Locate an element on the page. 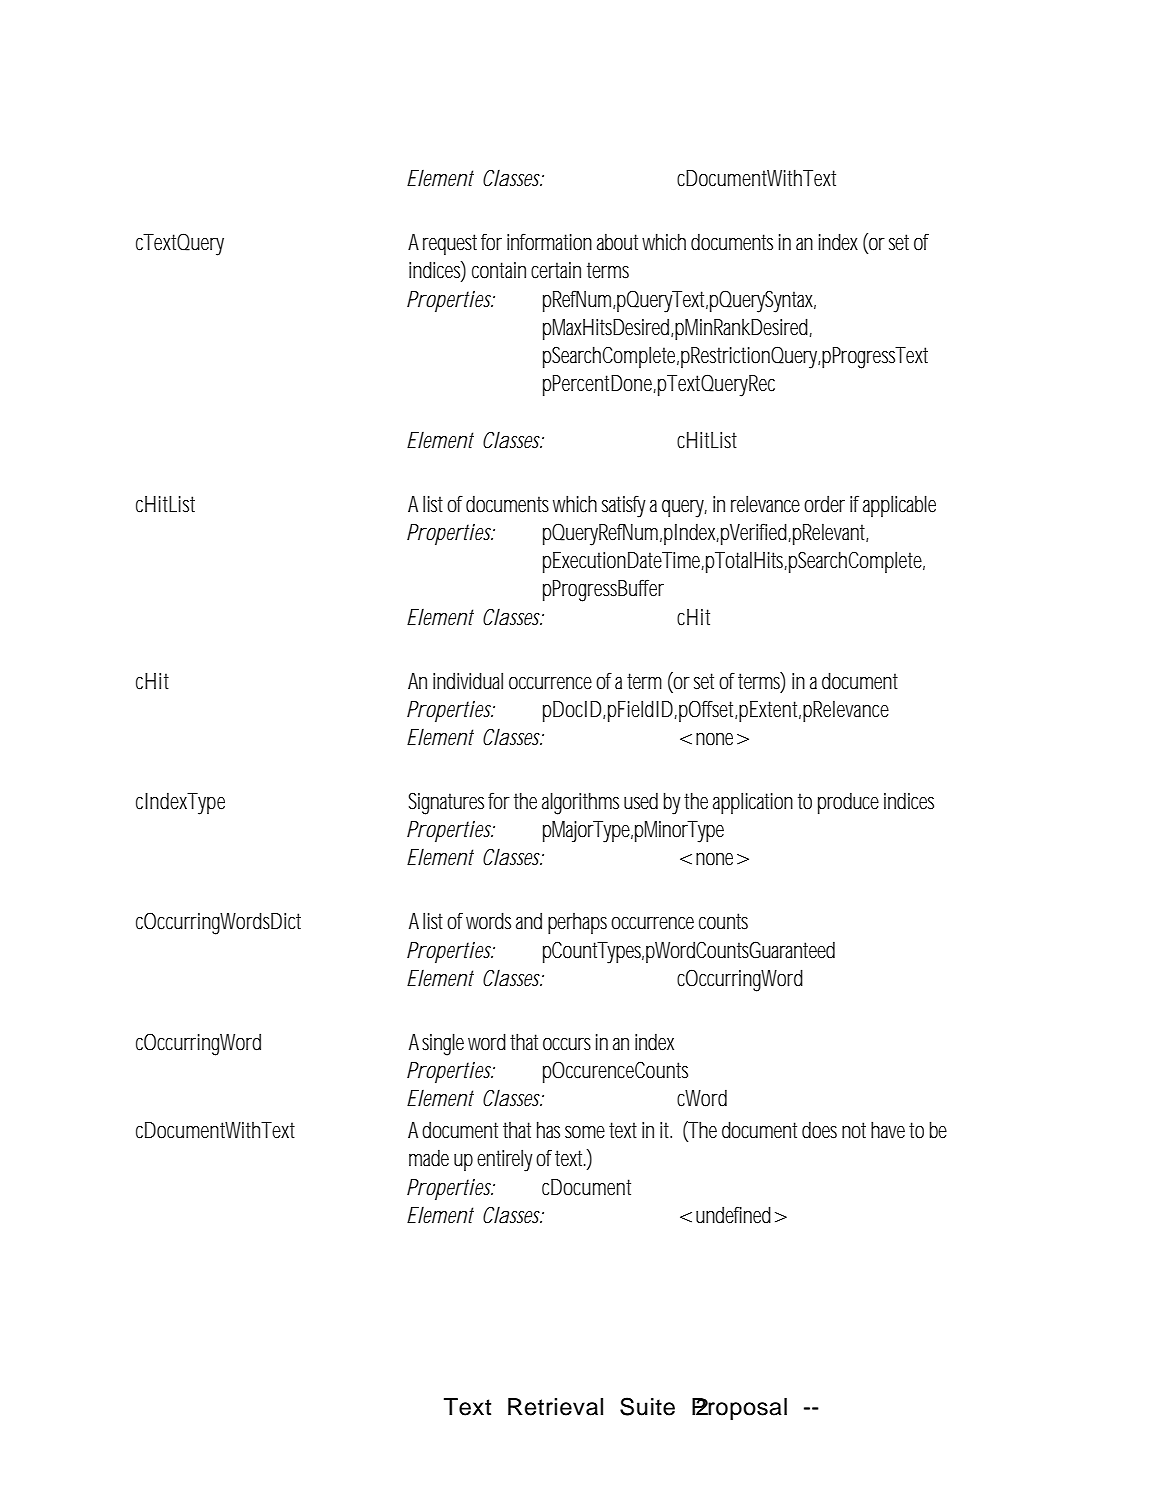 This document has width=1151, height=1490. Proposal is located at coordinates (739, 1409).
